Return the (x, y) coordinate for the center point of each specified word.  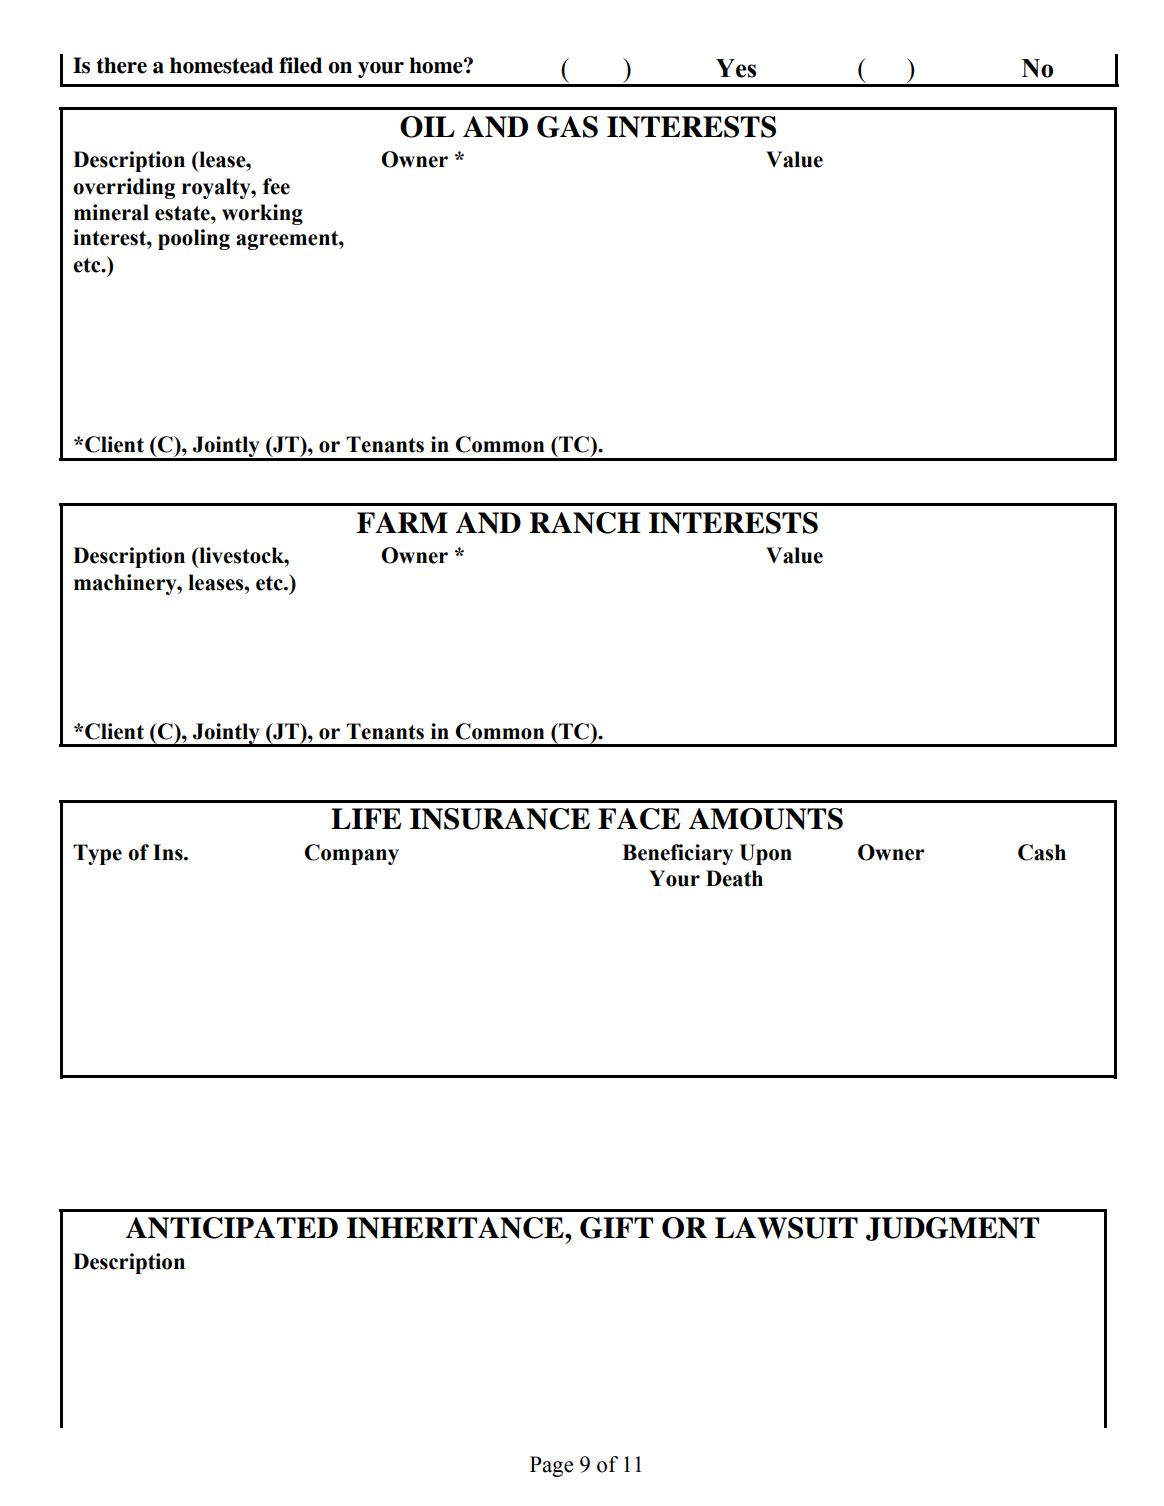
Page (551, 1466)
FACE (639, 819)
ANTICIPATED (232, 1228)
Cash (1042, 852)
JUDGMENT (952, 1229)
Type (97, 854)
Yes (736, 68)
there (122, 65)
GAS (567, 127)
